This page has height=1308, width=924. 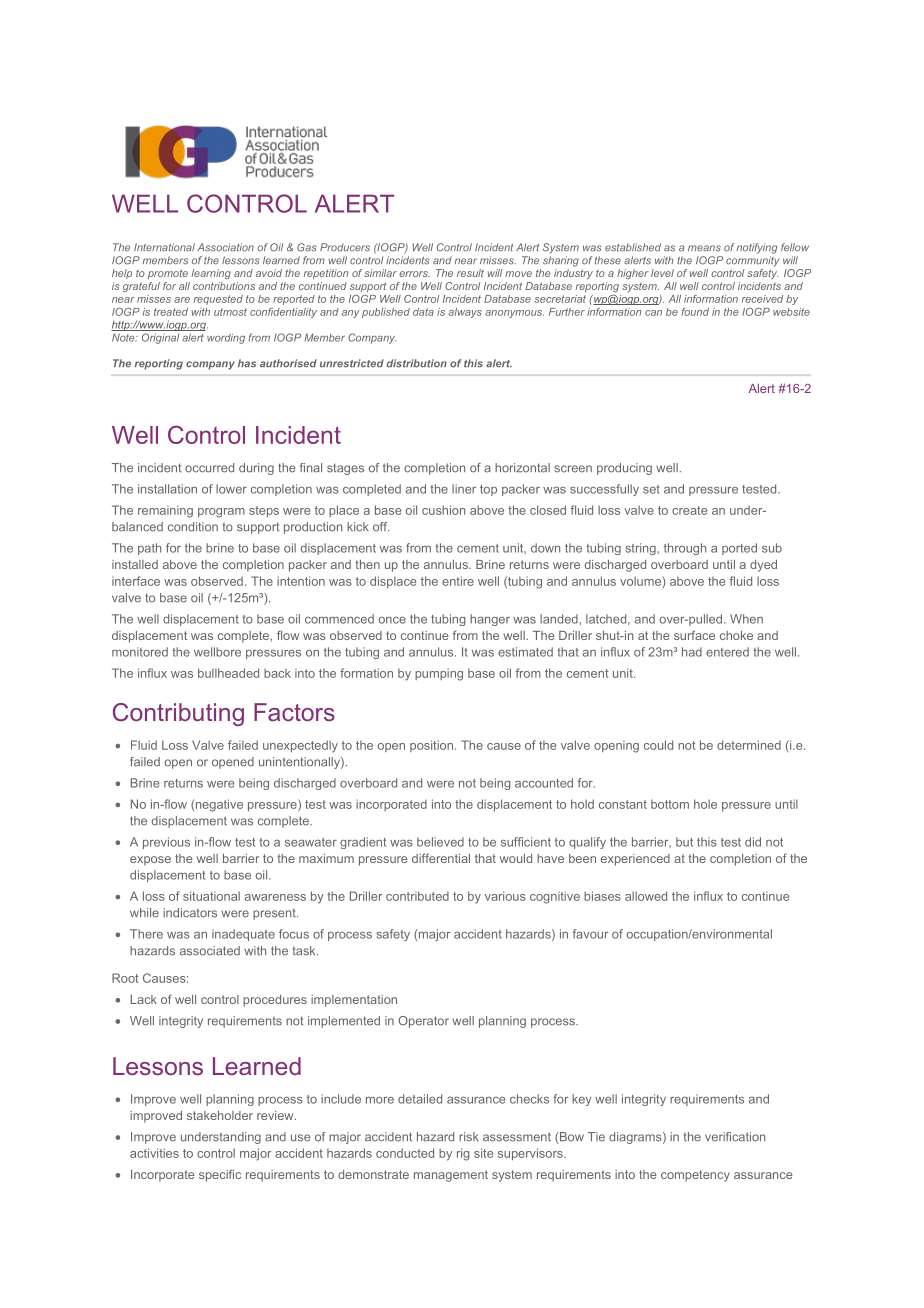 What do you see at coordinates (458, 581) in the page?
I see `entire` at bounding box center [458, 581].
